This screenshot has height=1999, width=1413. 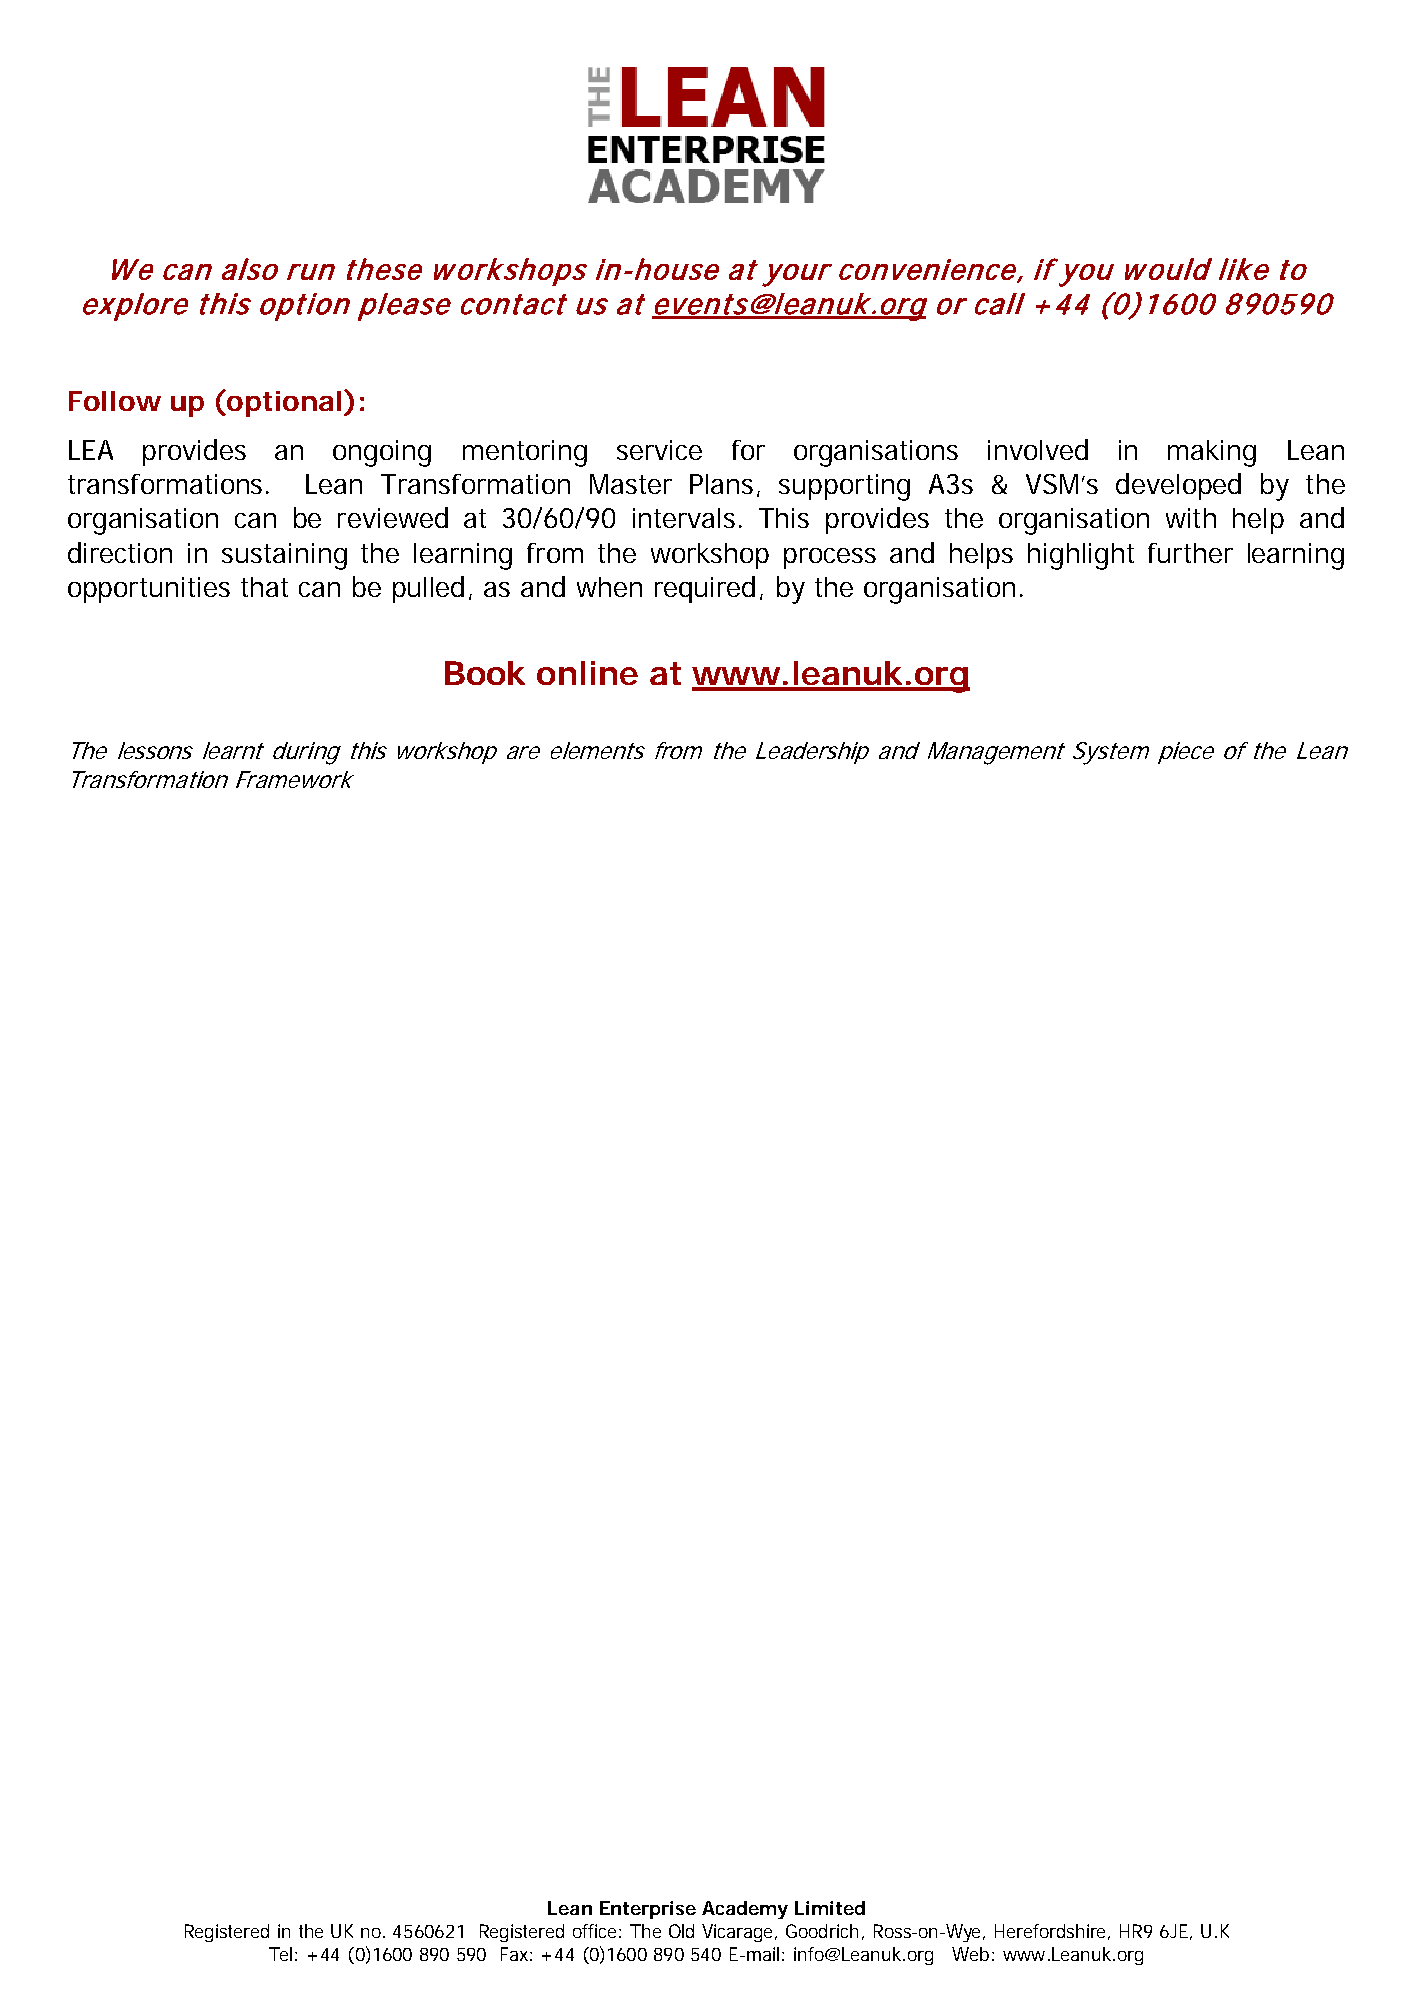 I want to click on Tel, so click(x=280, y=1954).
